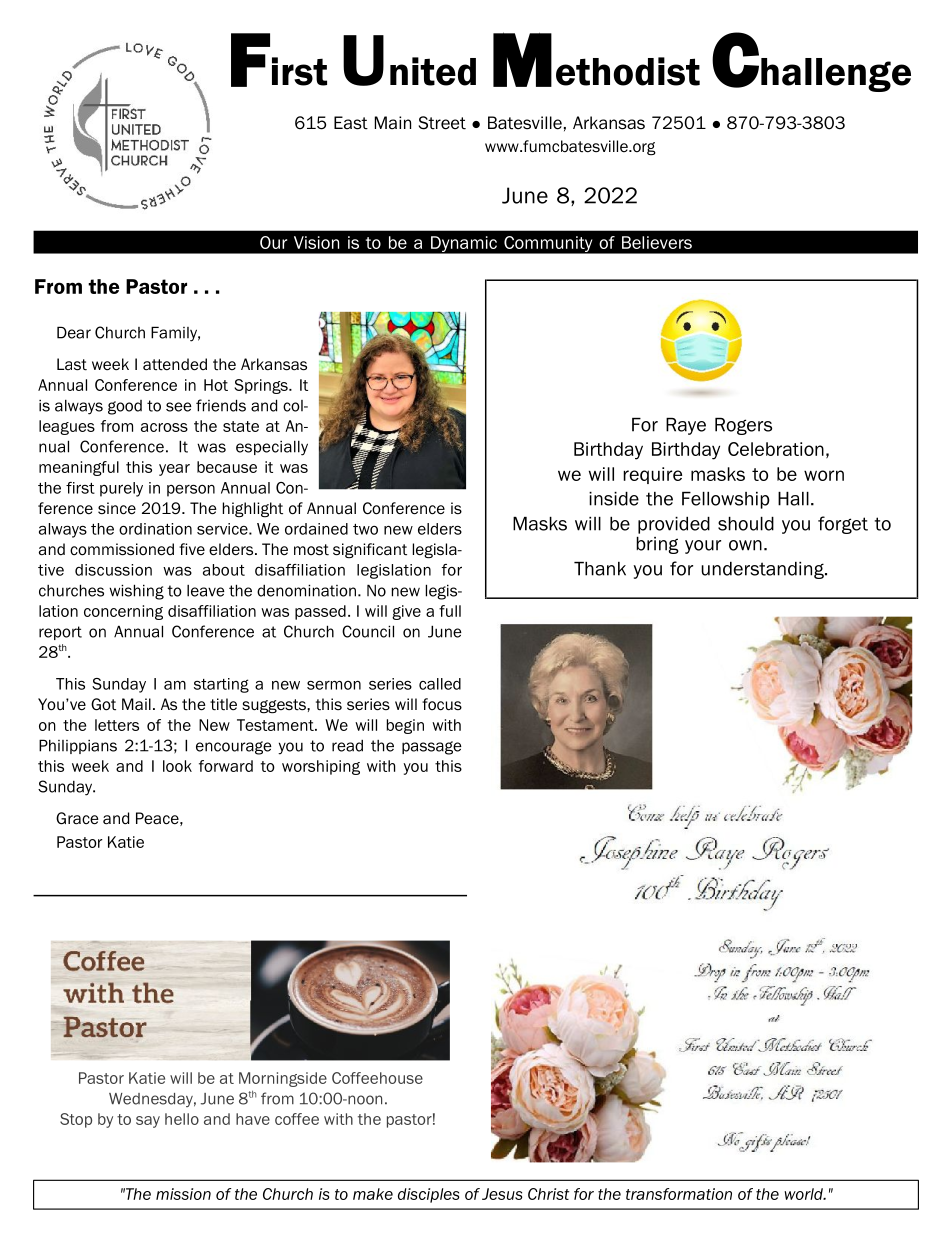  I want to click on Grace, so click(77, 818).
